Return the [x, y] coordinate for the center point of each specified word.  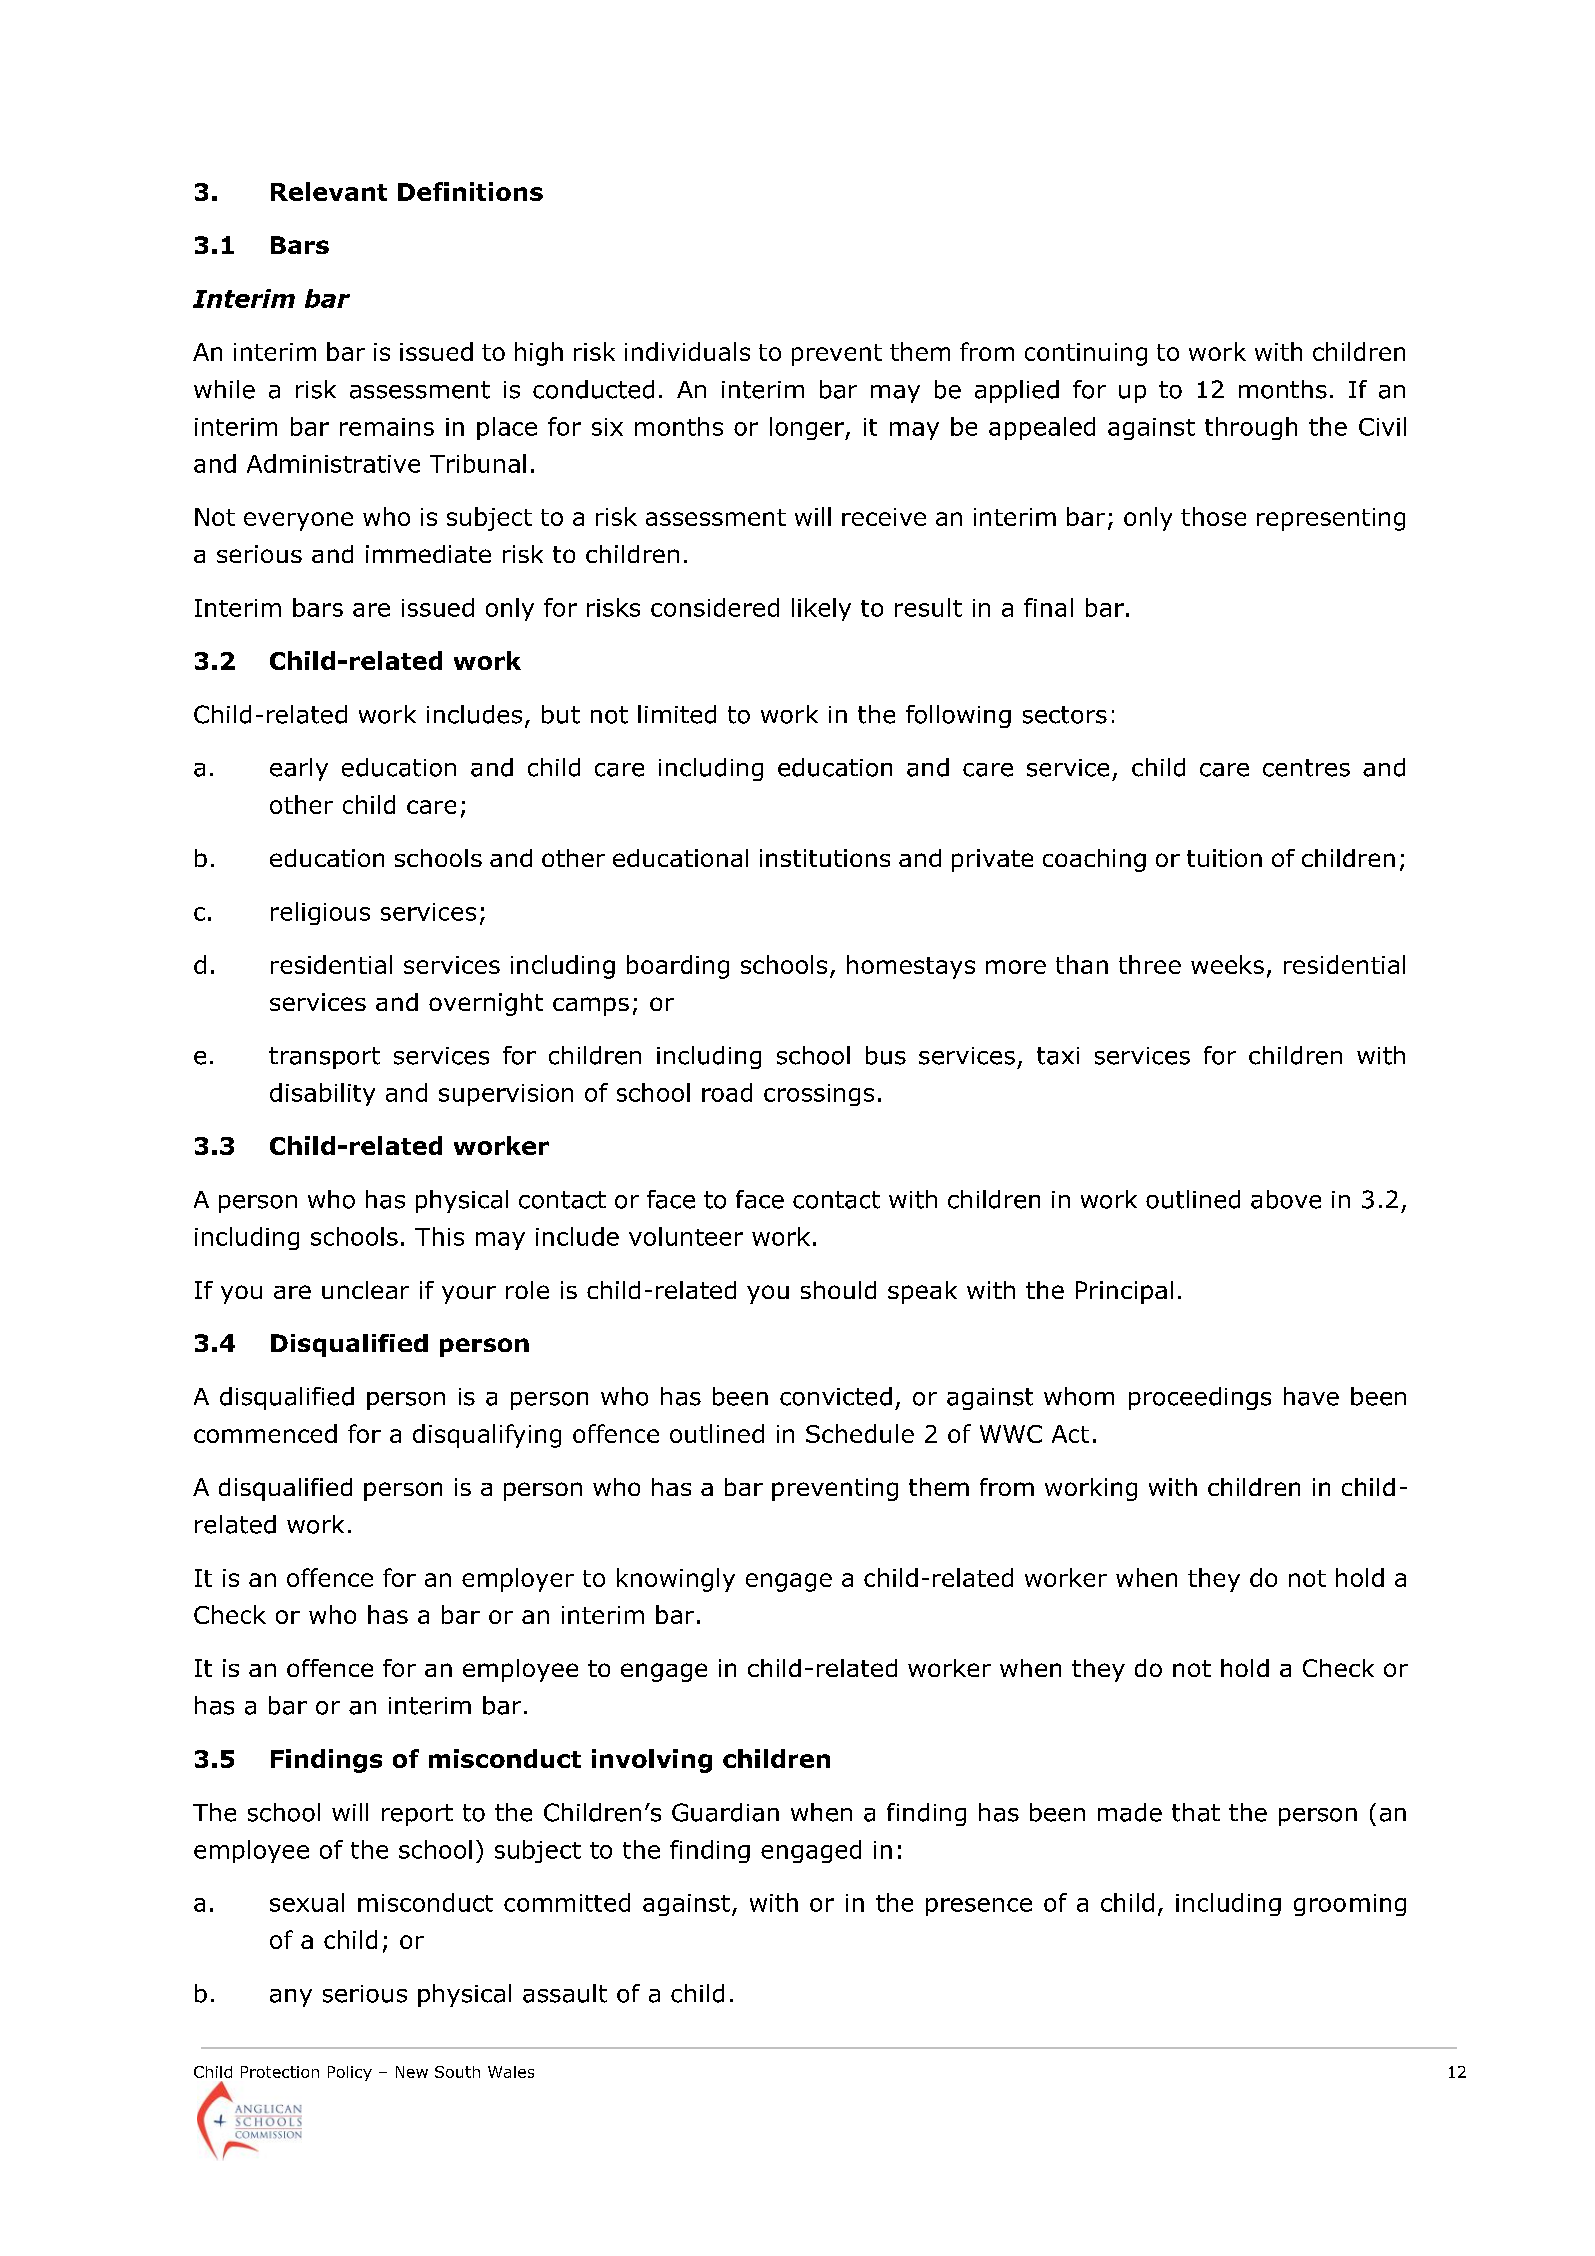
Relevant [329, 191]
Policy [350, 2073]
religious [320, 913]
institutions [825, 858]
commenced [265, 1433]
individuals [687, 351]
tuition [1224, 858]
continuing [1086, 354]
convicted [836, 1396]
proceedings [1200, 1398]
